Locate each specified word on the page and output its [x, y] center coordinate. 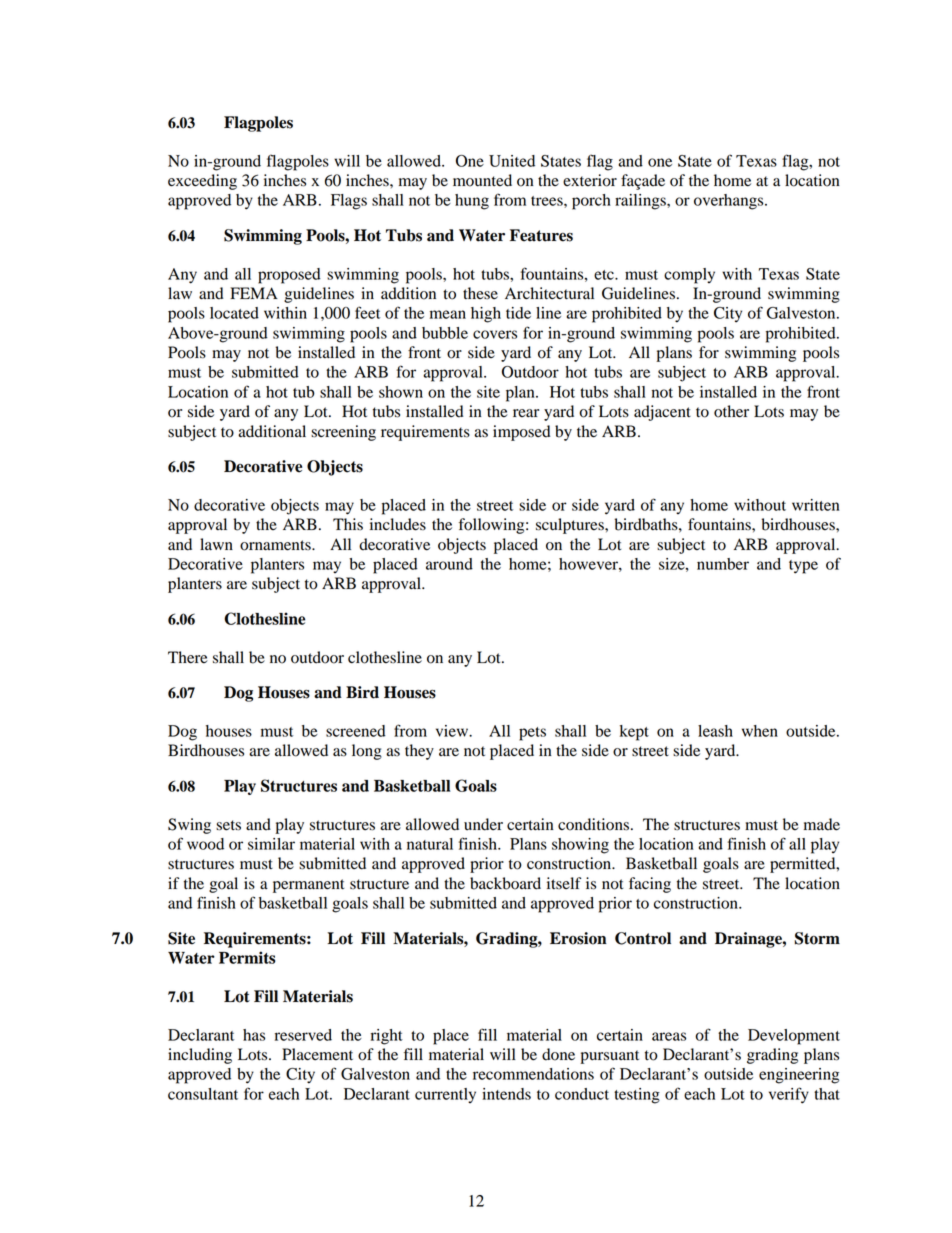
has [254, 1035]
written [816, 505]
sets [228, 825]
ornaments [276, 545]
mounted [482, 180]
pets [532, 734]
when [760, 731]
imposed [522, 433]
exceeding [202, 182]
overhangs [730, 202]
